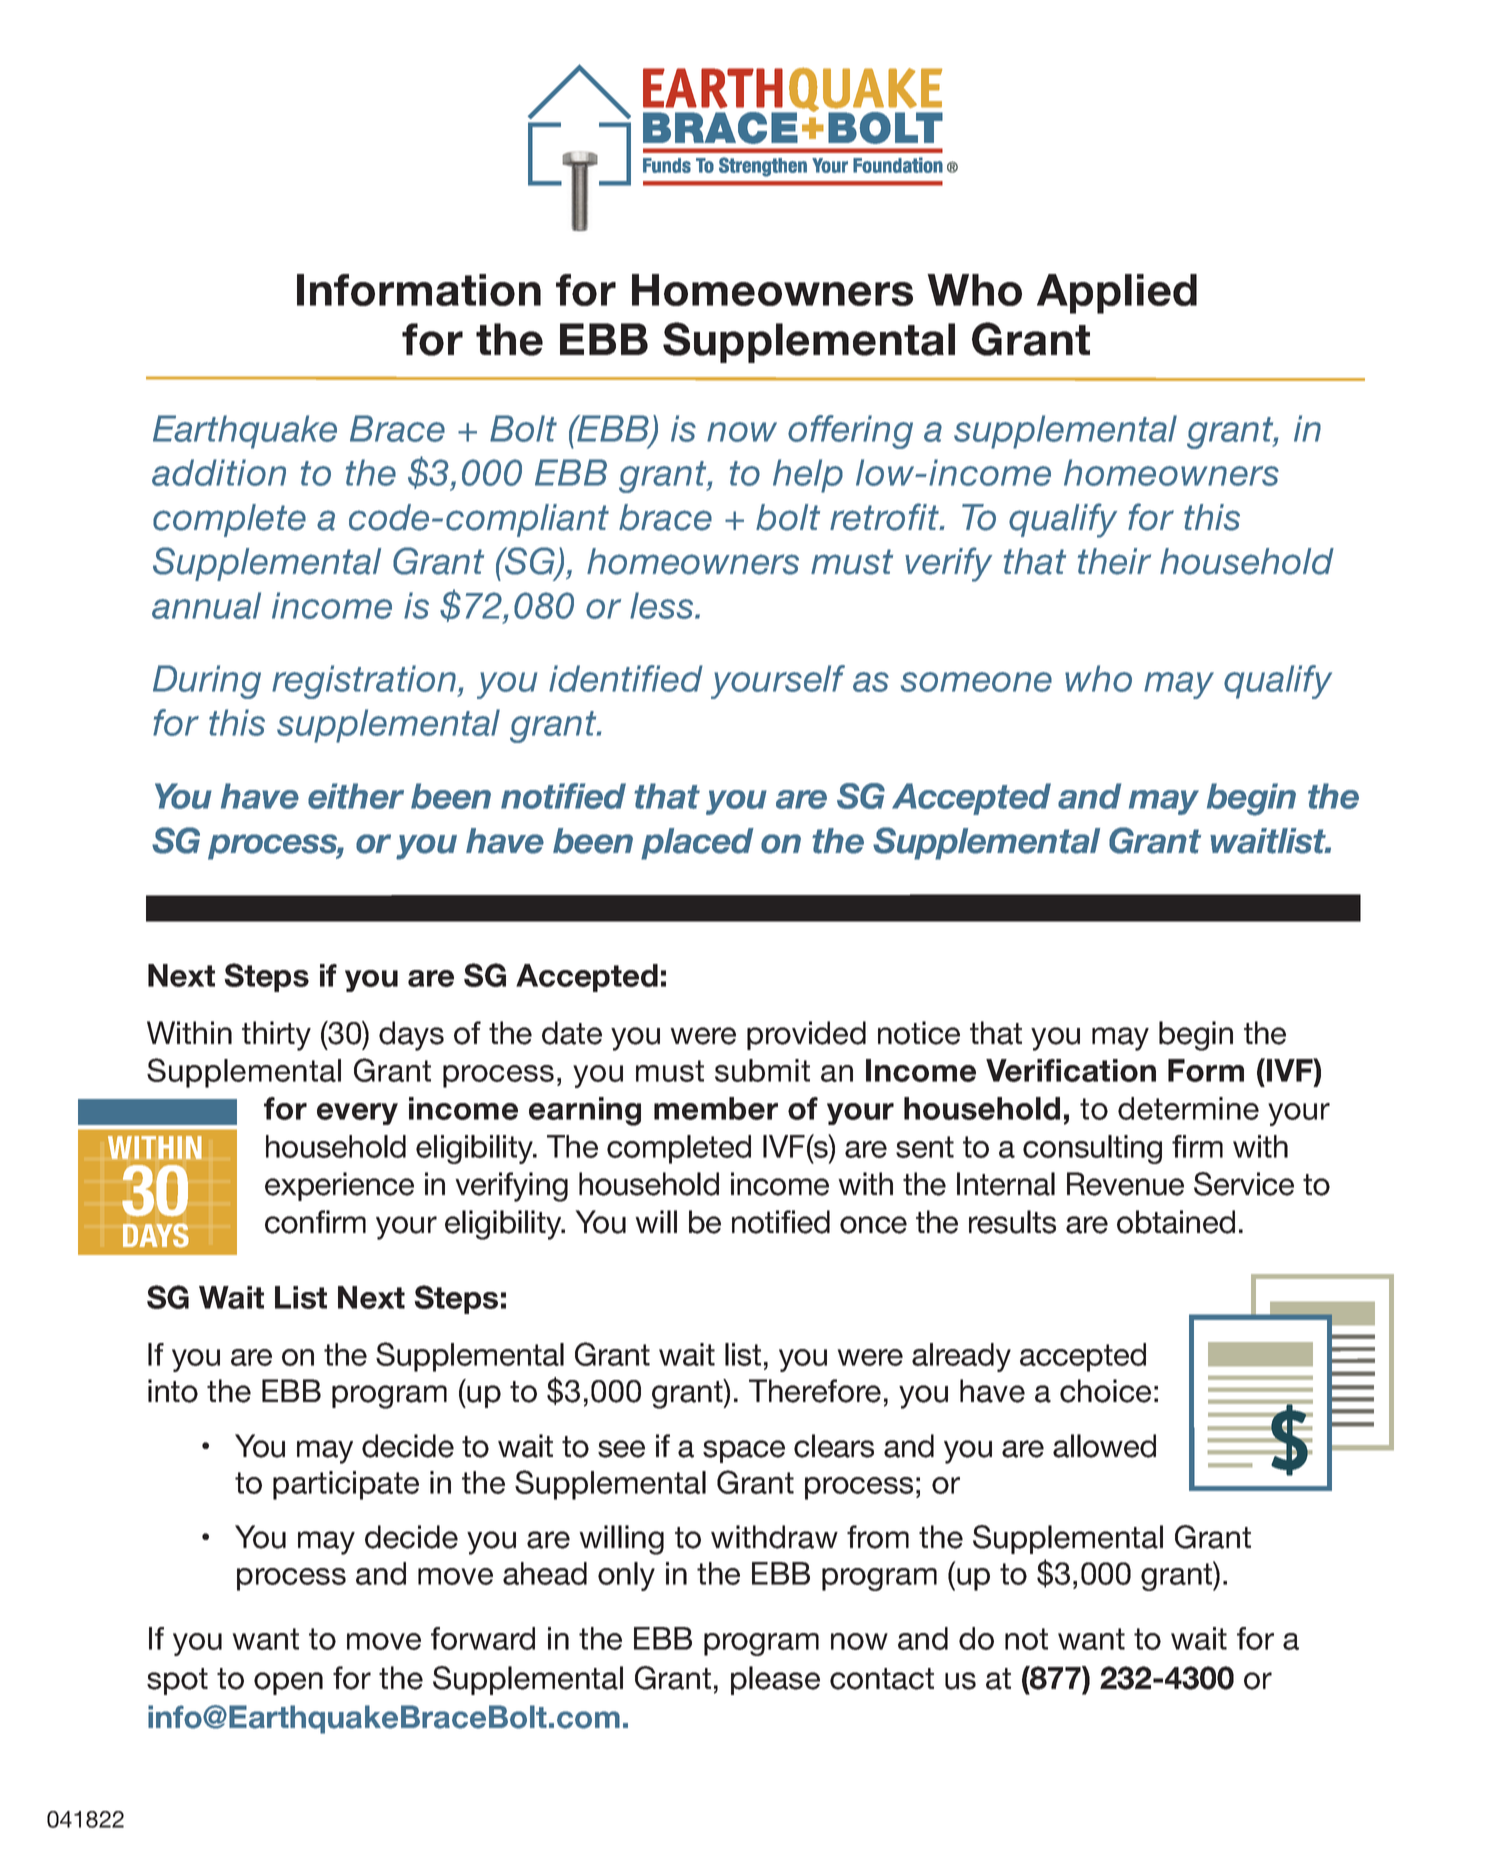  What do you see at coordinates (806, 1035) in the image?
I see `provided` at bounding box center [806, 1035].
